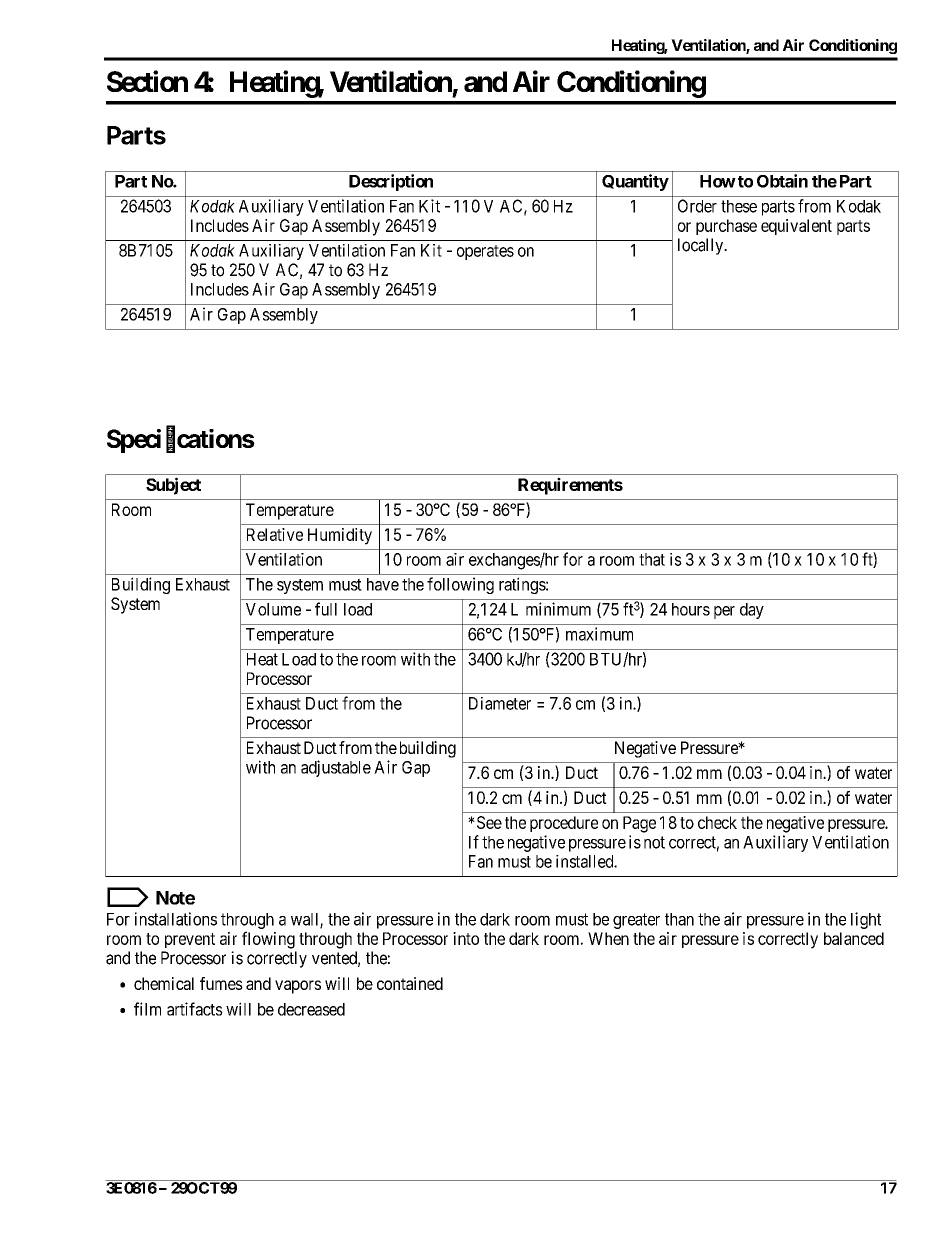  I want to click on Obtain, so click(782, 181).
